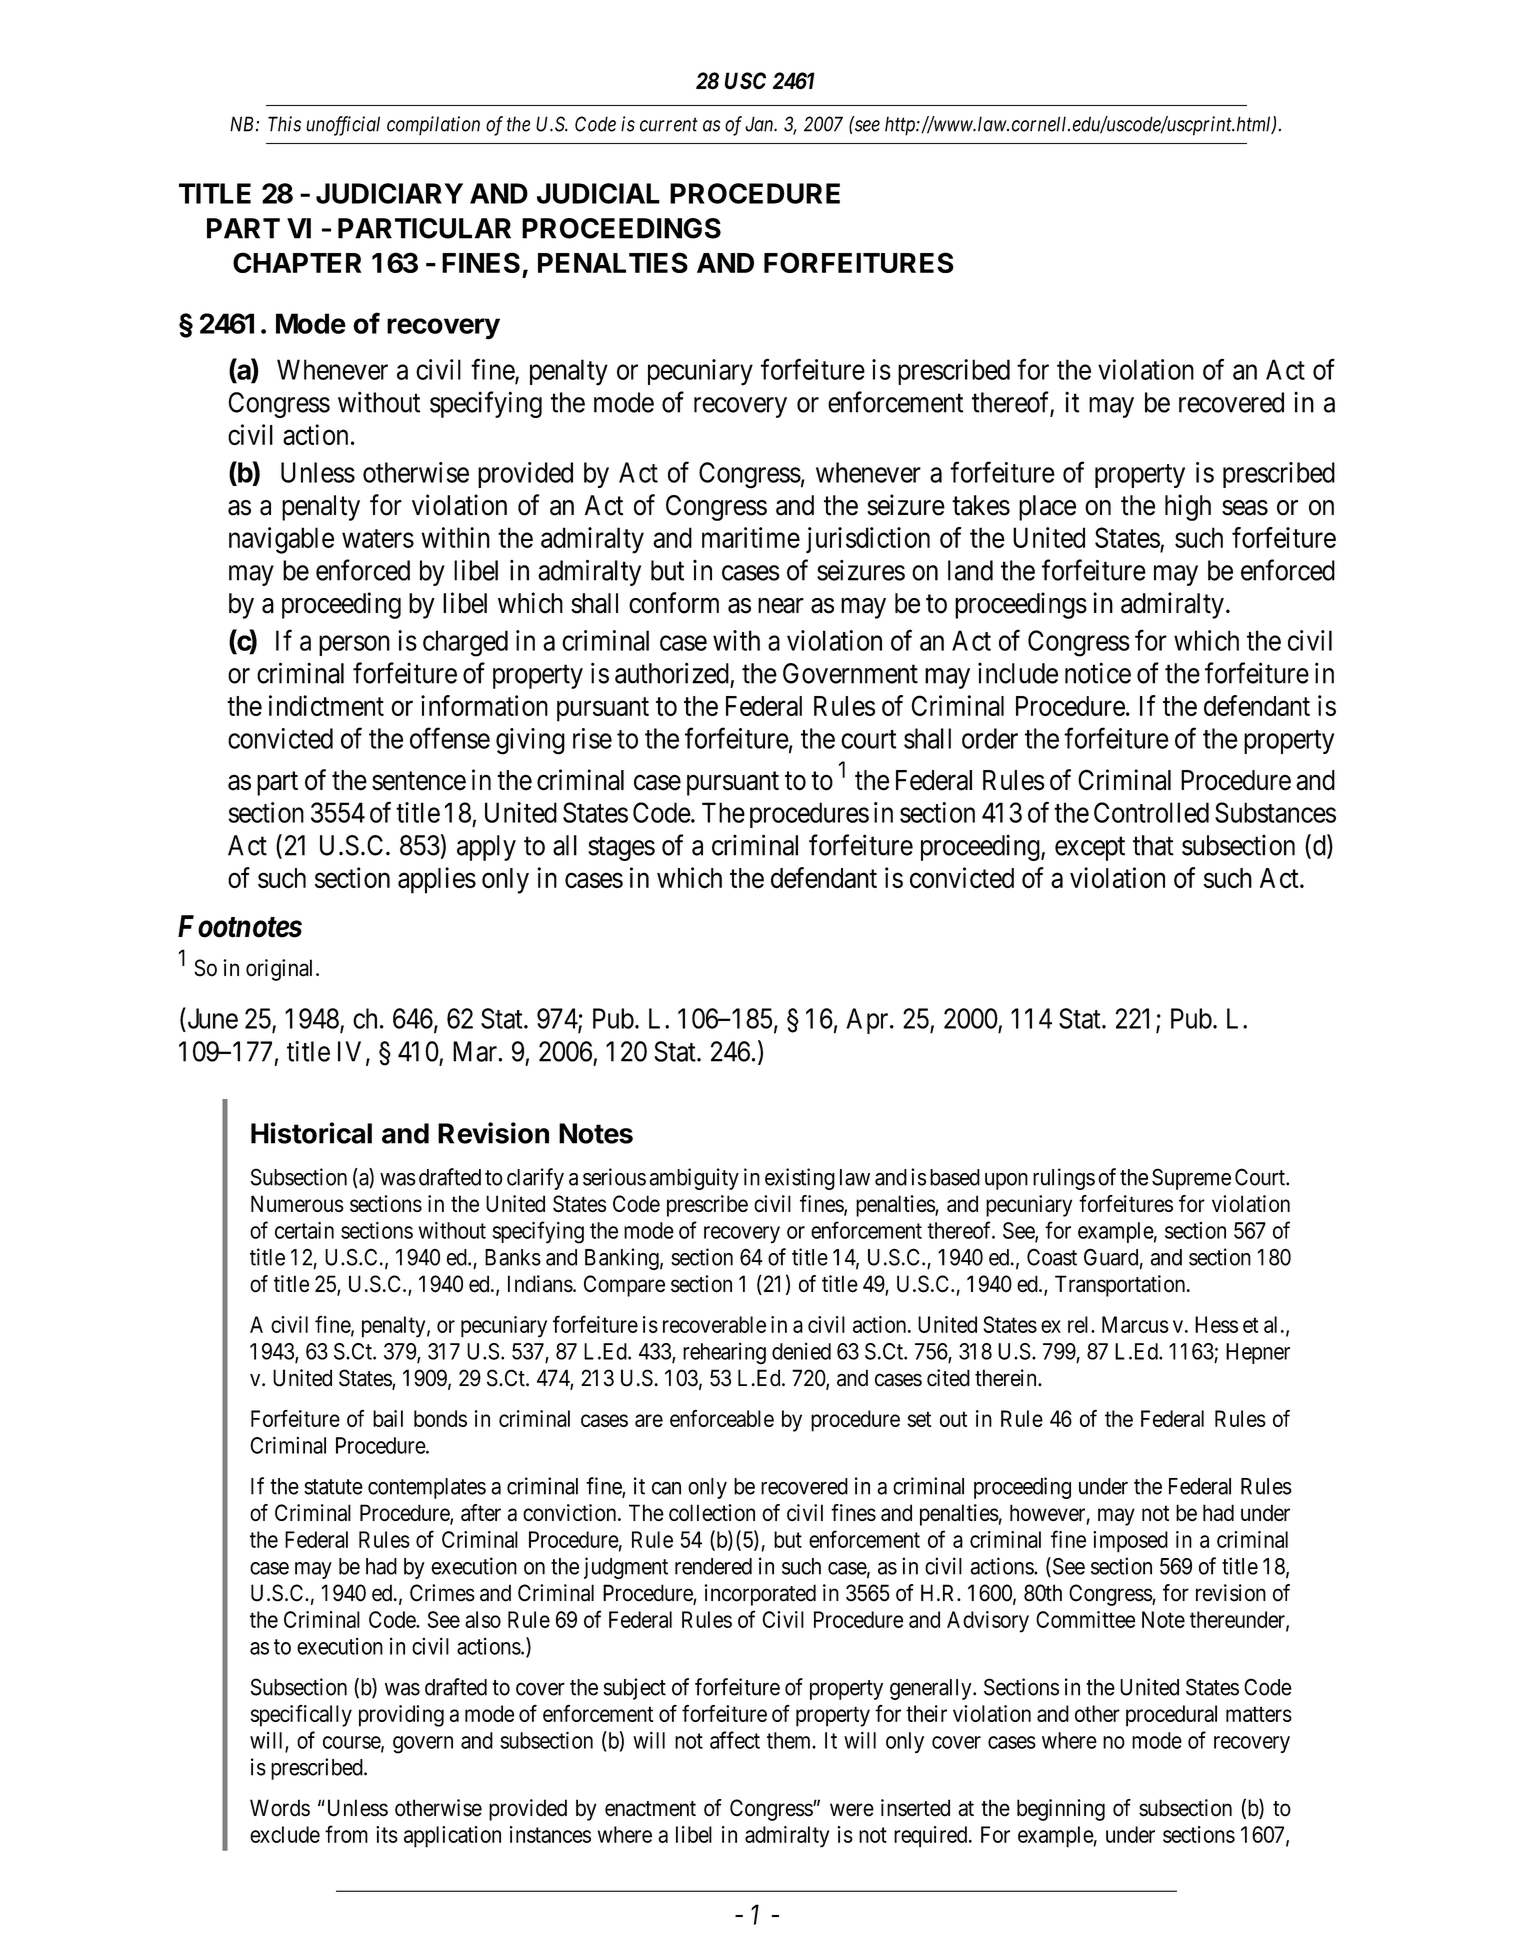 The height and width of the page is (1958, 1513). I want to click on notice, so click(1098, 673).
